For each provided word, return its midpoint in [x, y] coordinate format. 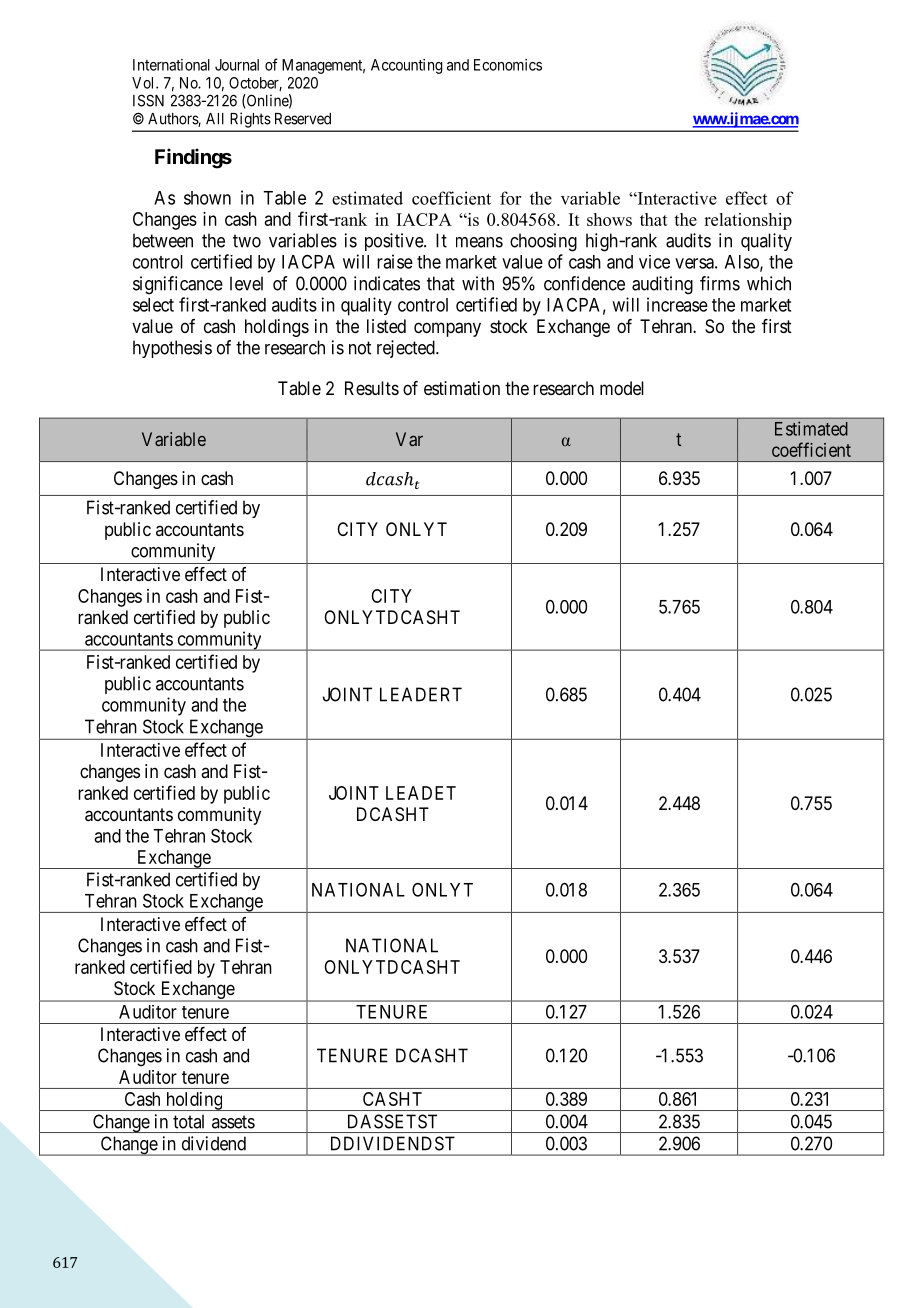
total [188, 1121]
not [360, 348]
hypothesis [172, 349]
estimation [462, 388]
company [447, 329]
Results [372, 388]
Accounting [407, 66]
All [215, 119]
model [622, 388]
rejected [407, 349]
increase [677, 304]
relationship [748, 221]
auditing [662, 285]
